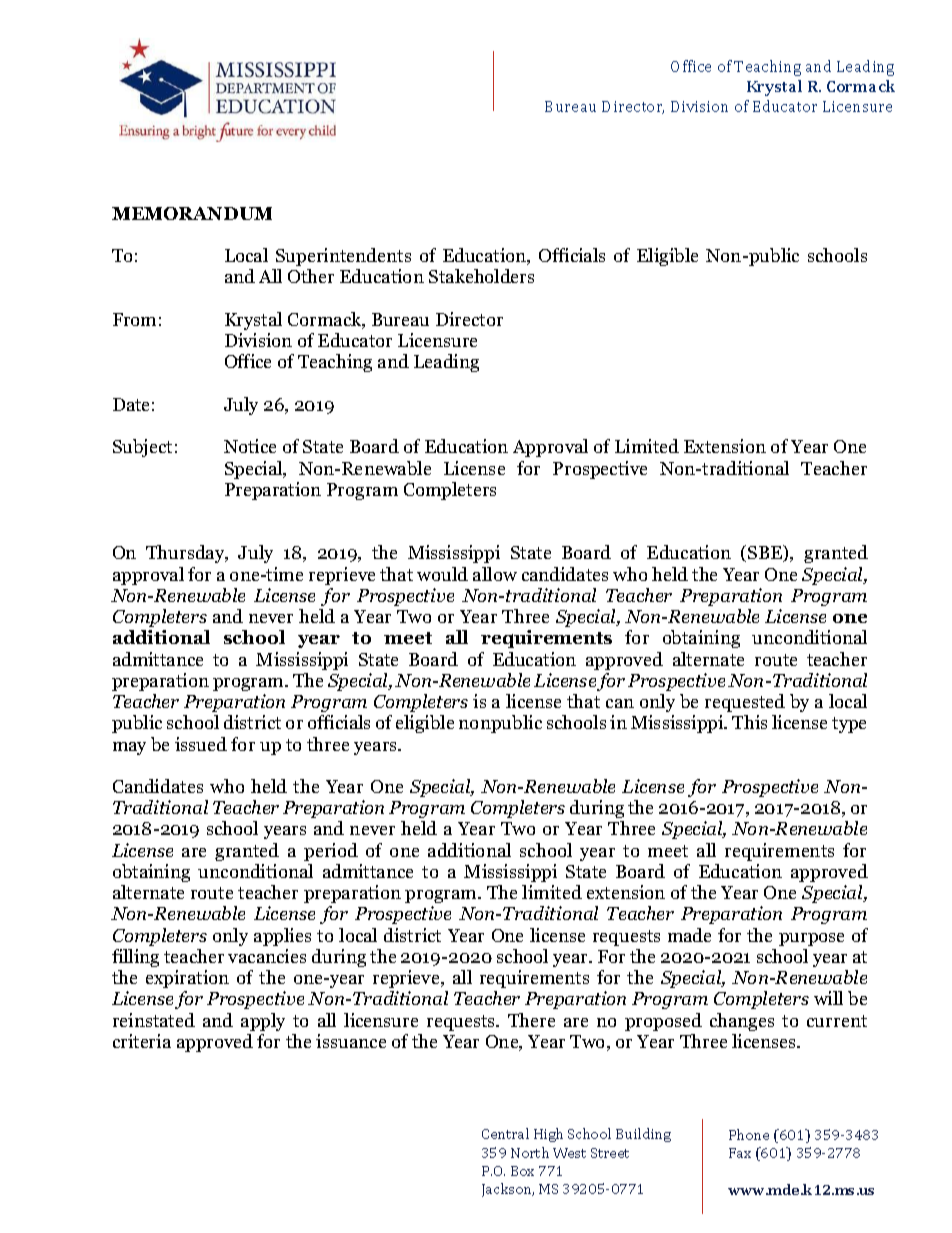  What do you see at coordinates (495, 574) in the screenshot?
I see `allow` at bounding box center [495, 574].
